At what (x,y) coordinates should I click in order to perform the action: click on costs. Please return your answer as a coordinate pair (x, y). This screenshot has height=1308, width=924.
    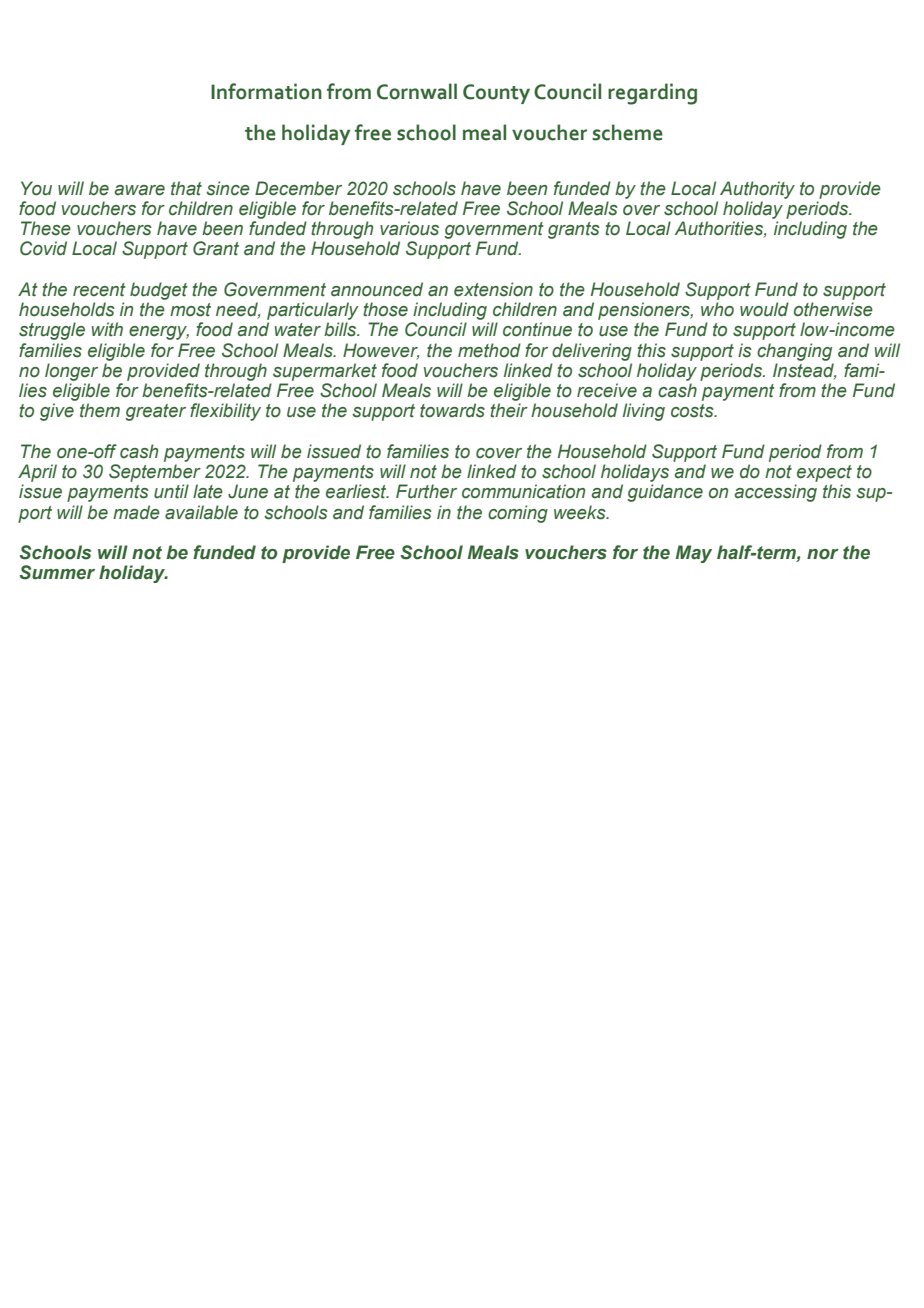
    Looking at the image, I should click on (693, 411).
